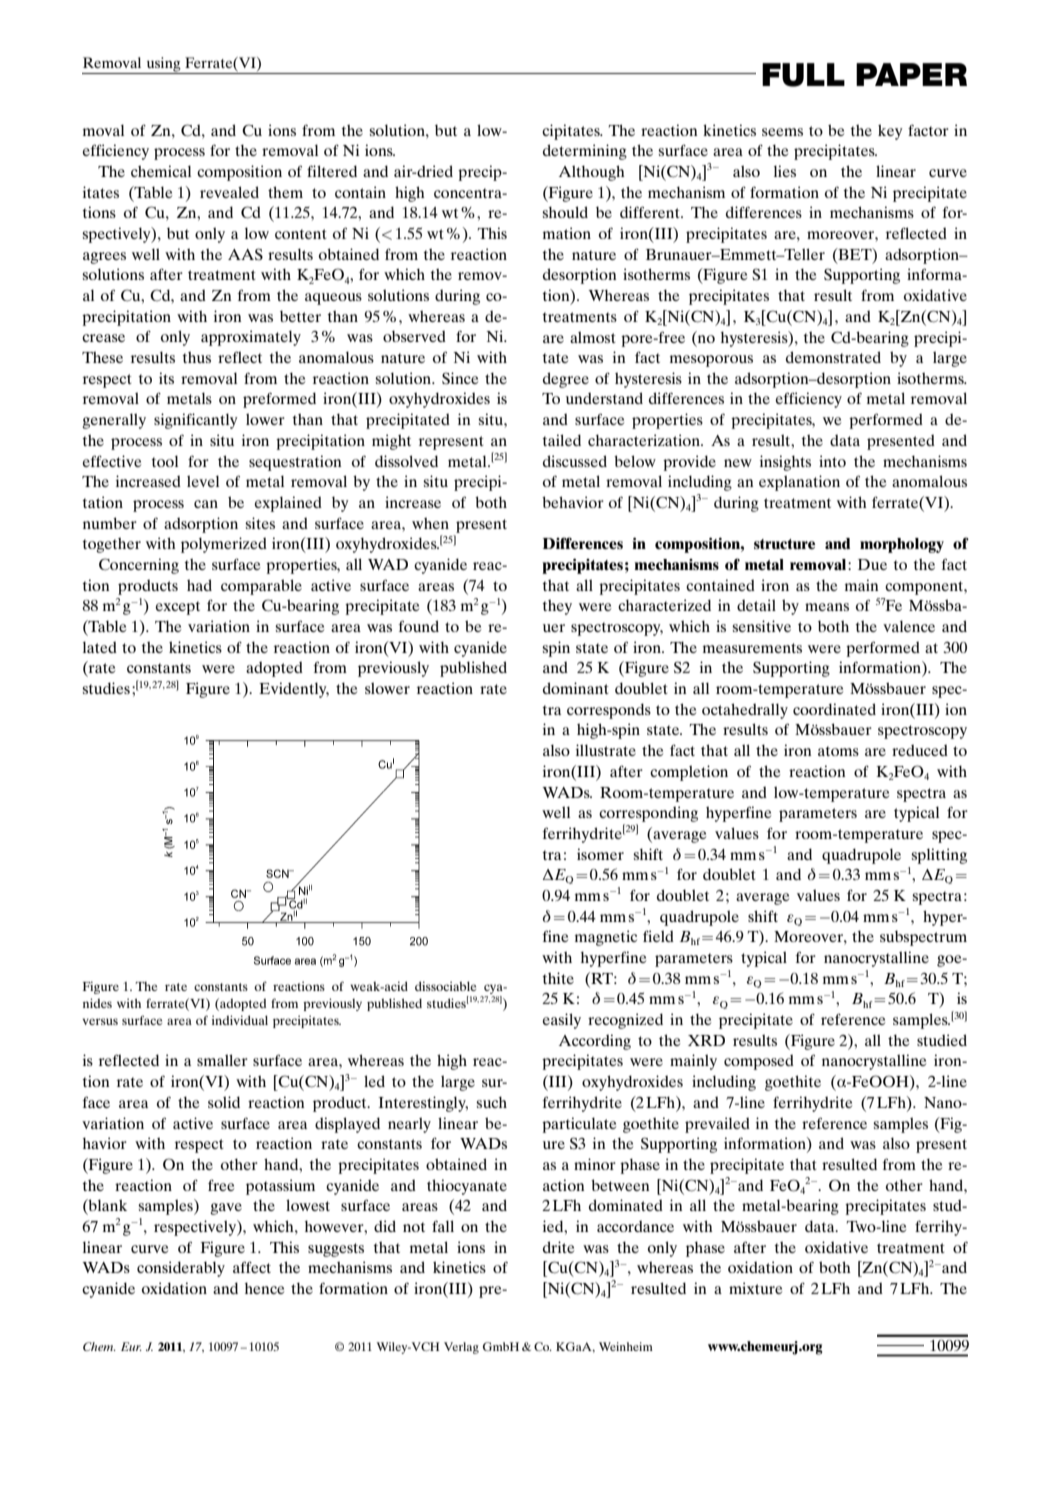 This screenshot has width=1050, height=1485. I want to click on FULL, so click(803, 75).
